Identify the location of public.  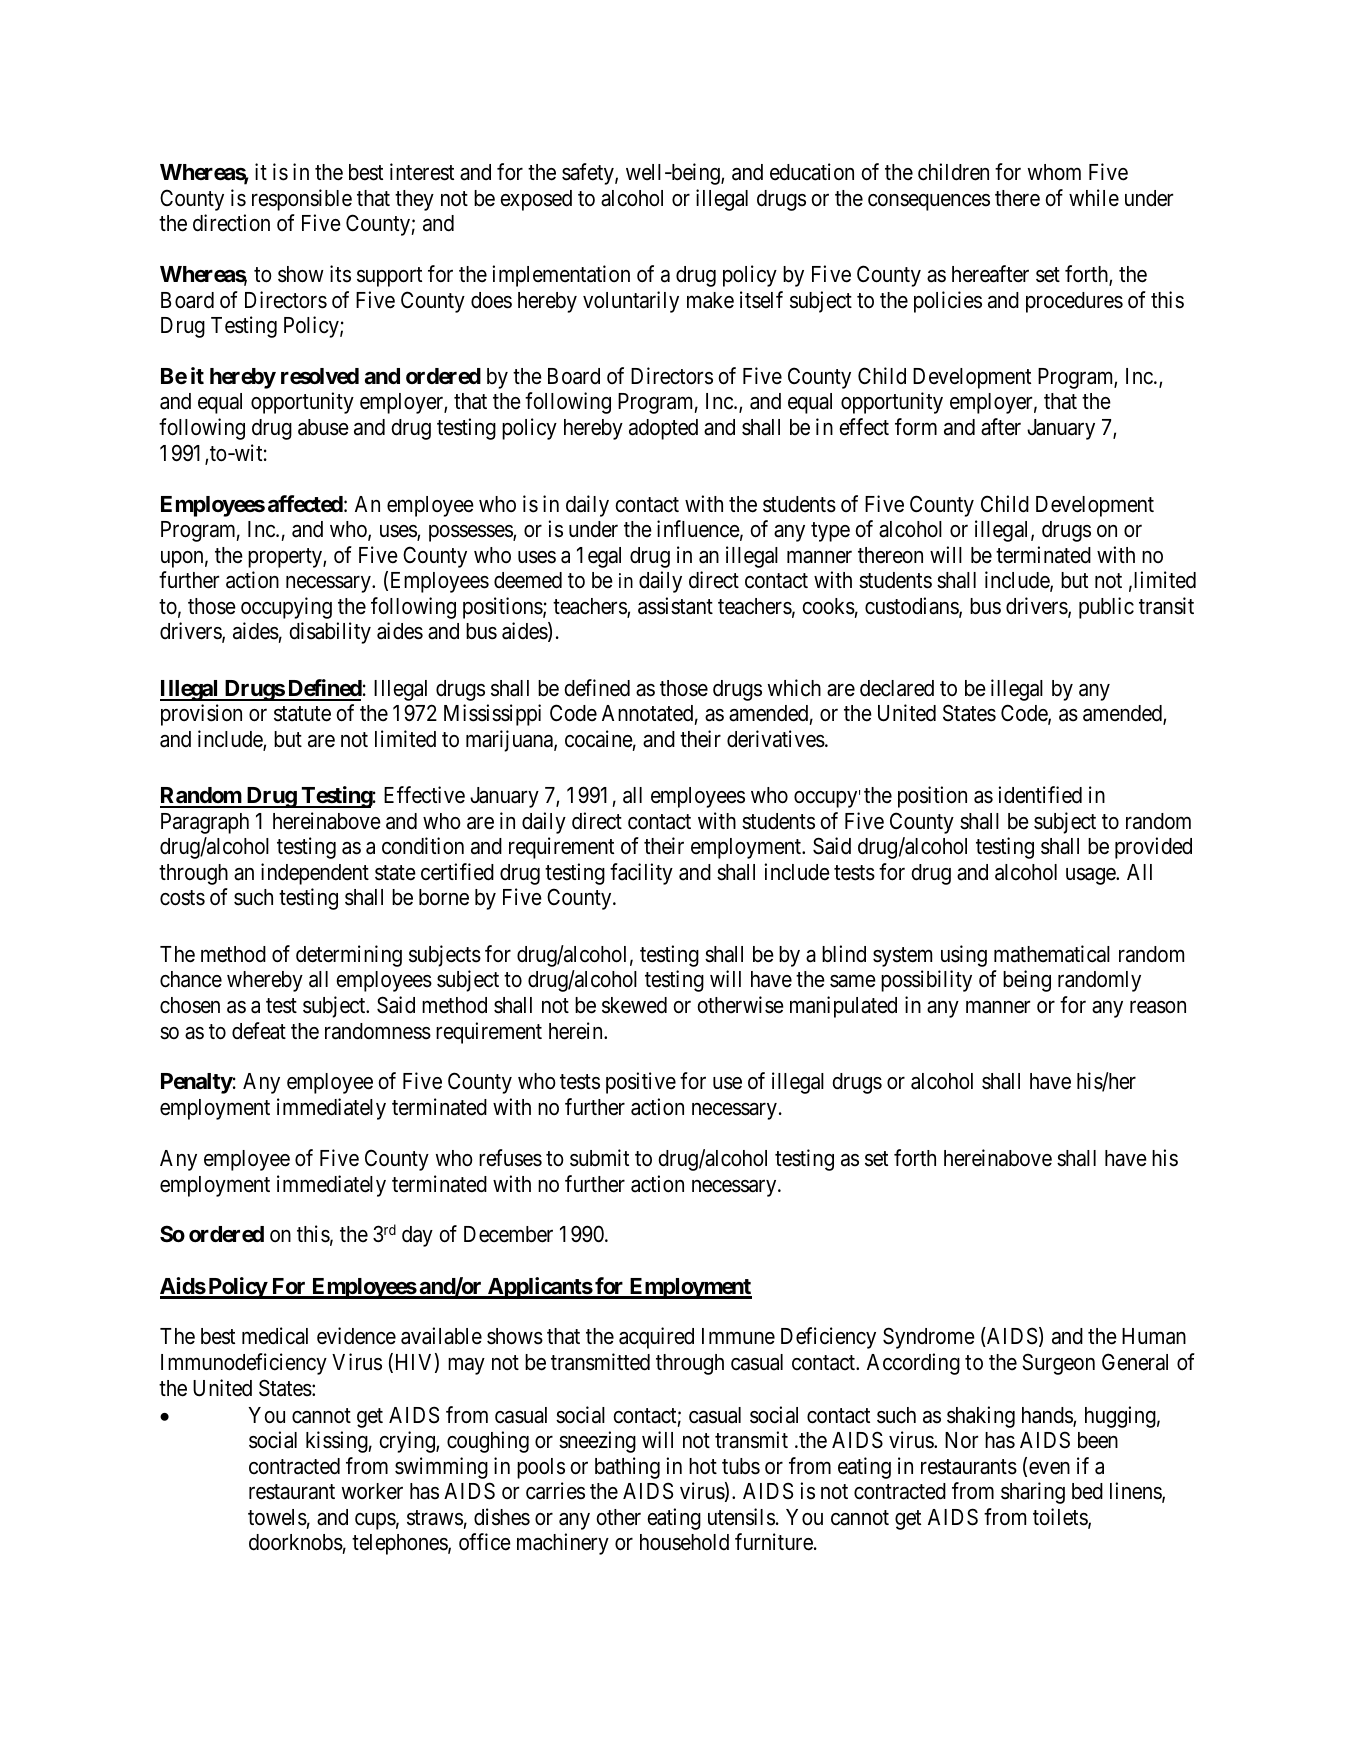
(1106, 608).
